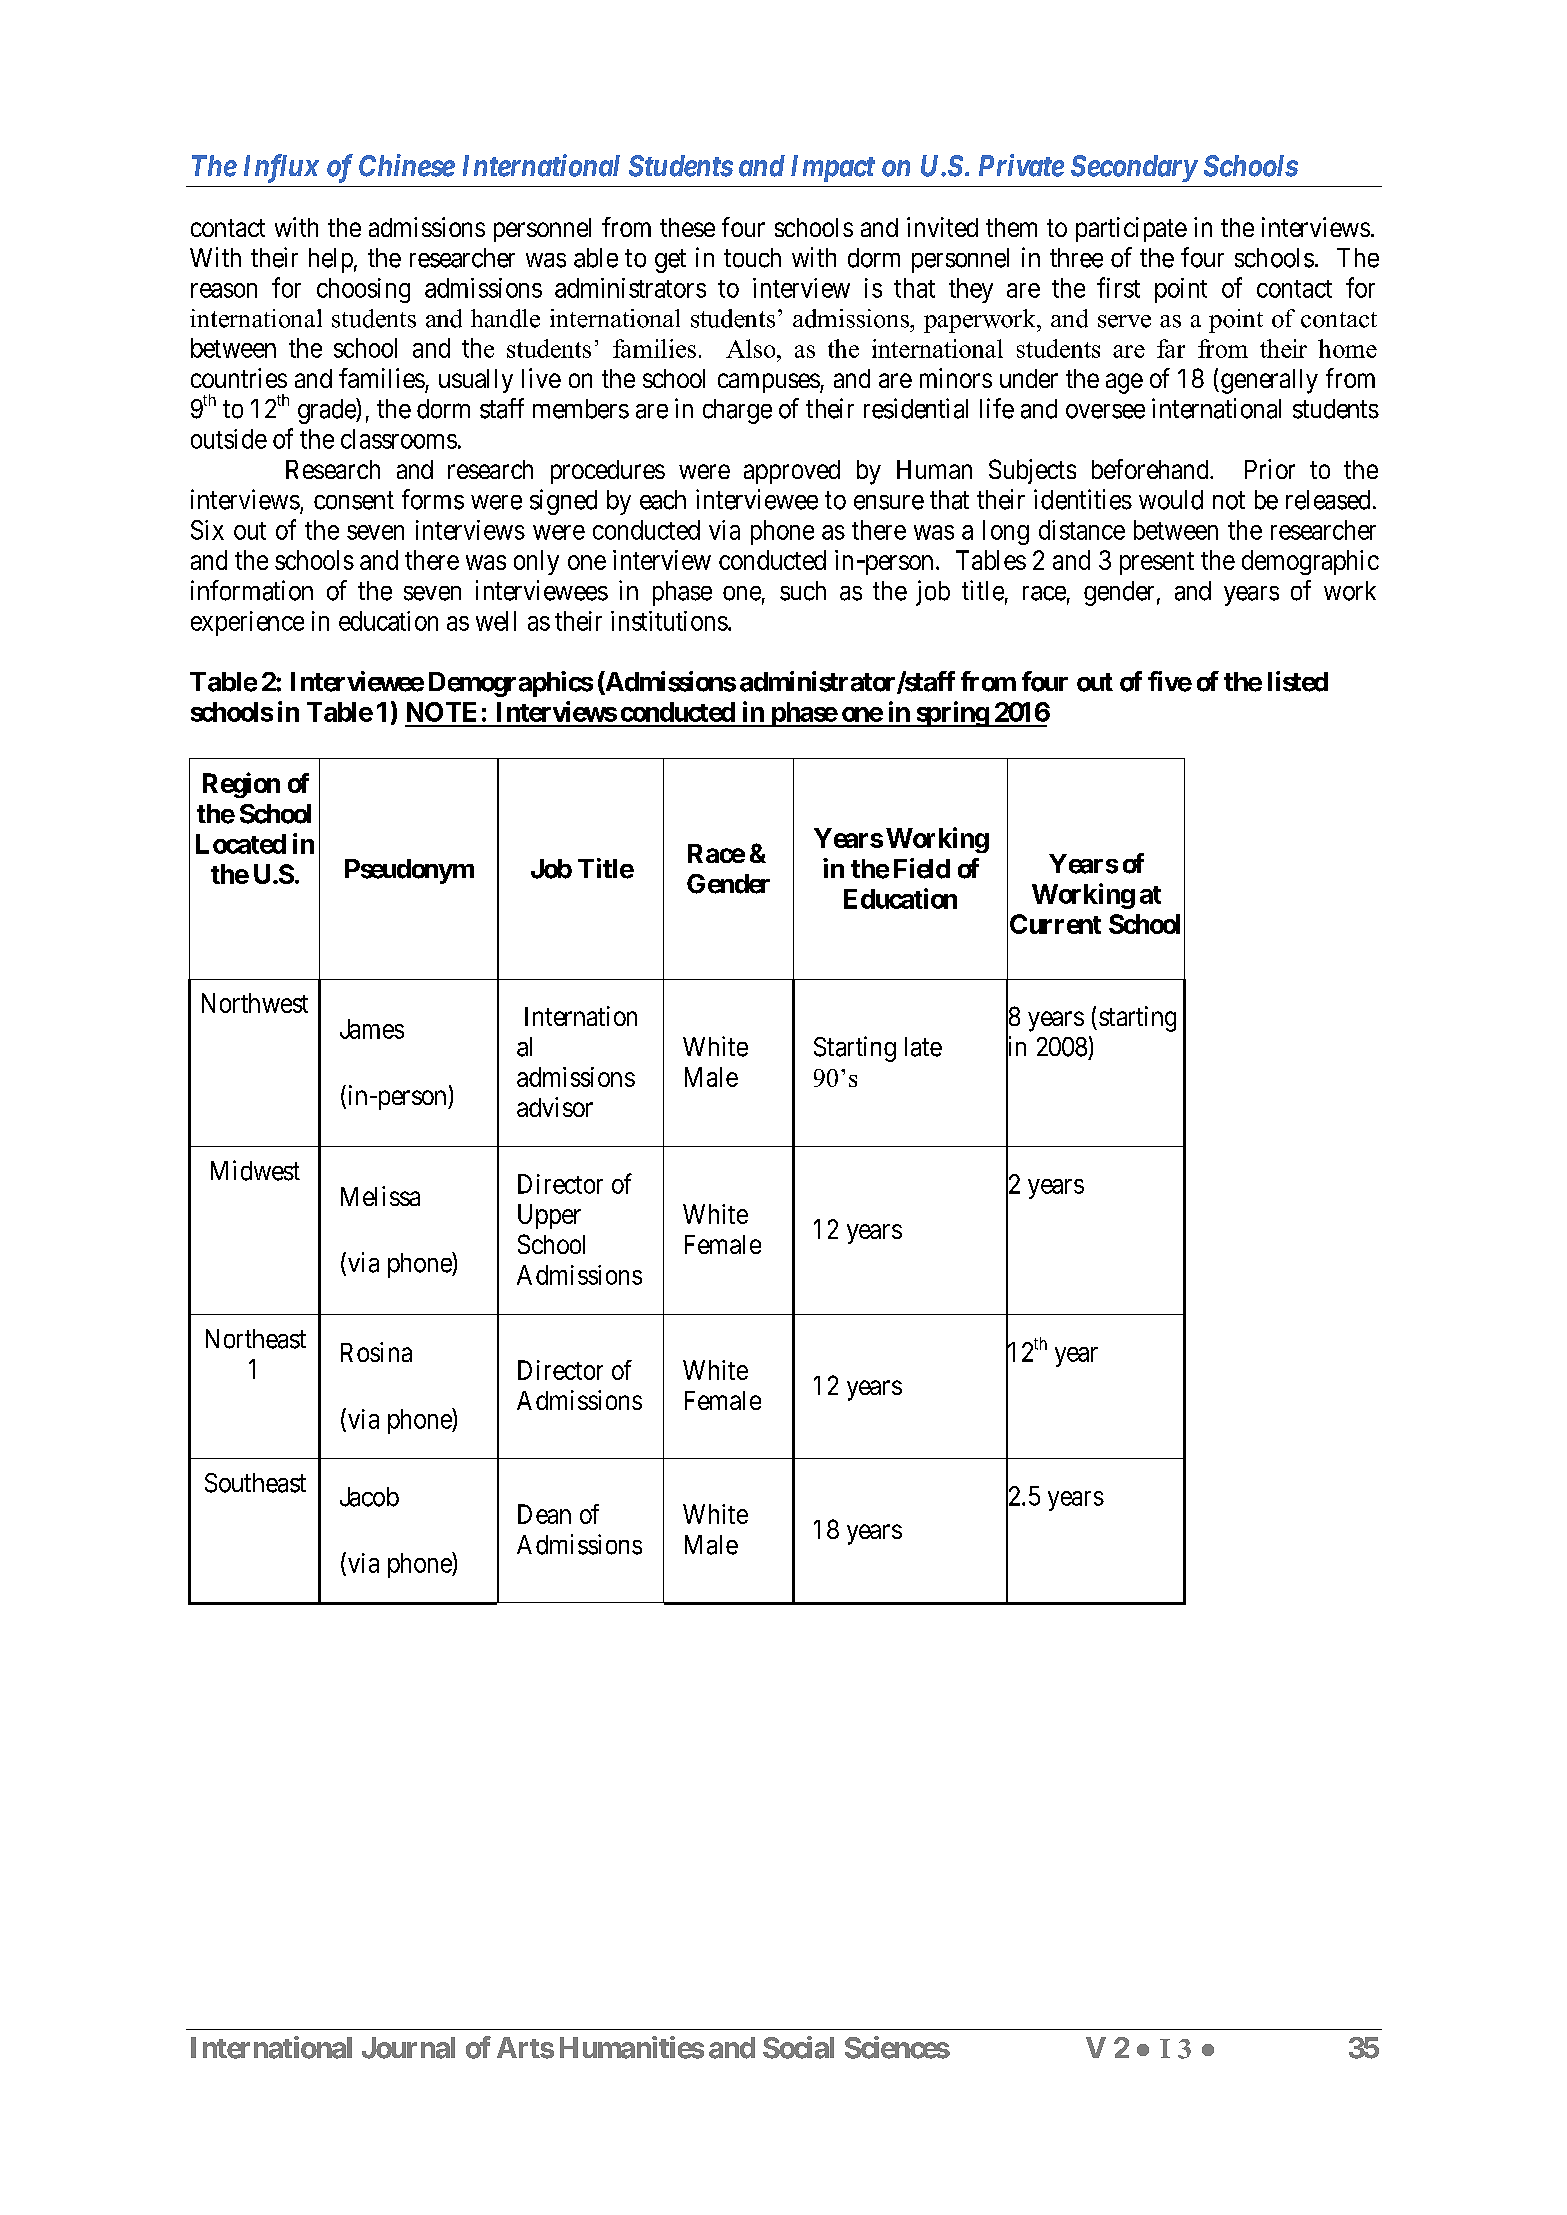 The width and height of the screenshot is (1567, 2215). Describe the element at coordinates (247, 623) in the screenshot. I see `experience` at that location.
